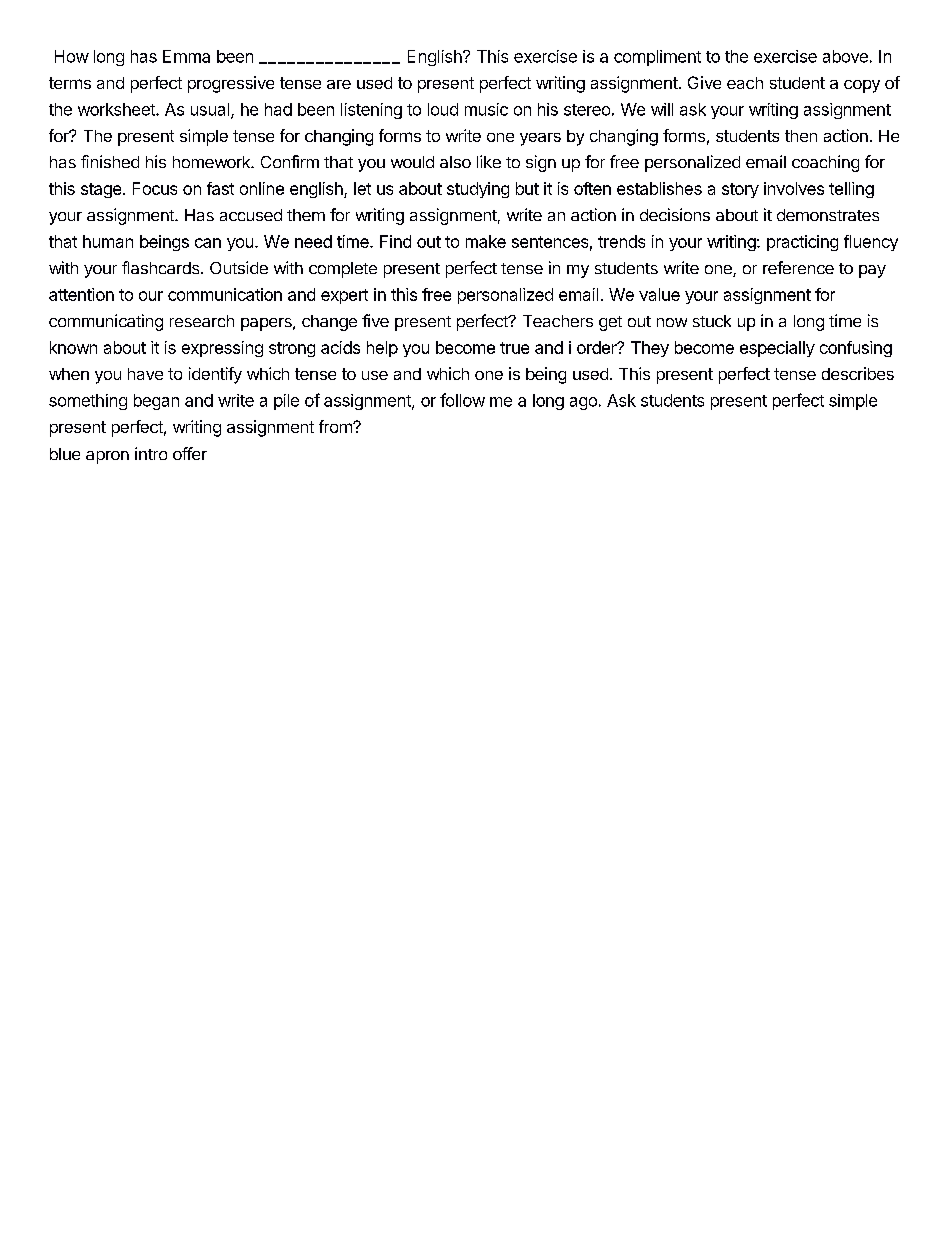 Image resolution: width=952 pixels, height=1233 pixels. I want to click on above, so click(845, 56).
